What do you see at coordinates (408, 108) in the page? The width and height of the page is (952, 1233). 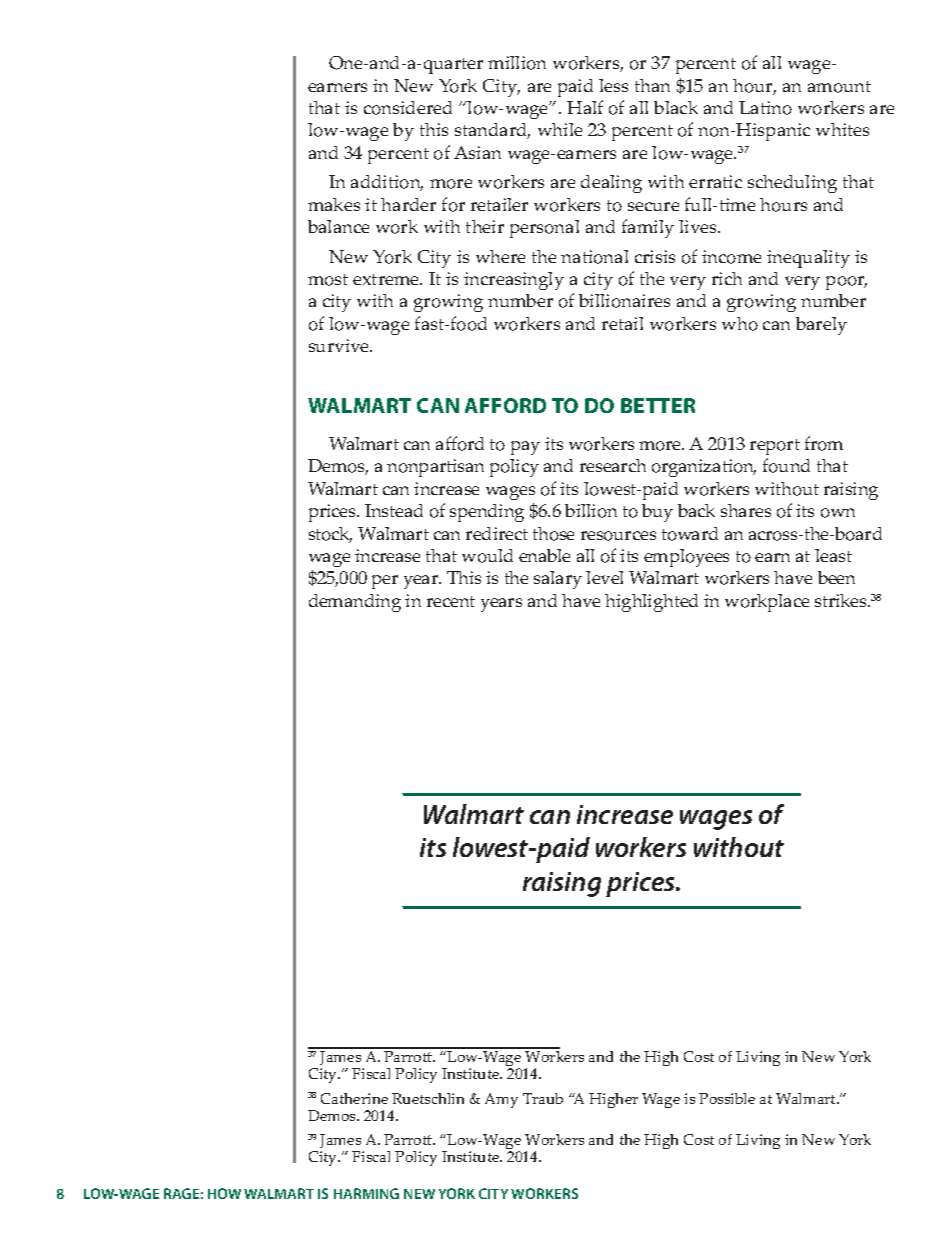 I see `considered` at bounding box center [408, 108].
